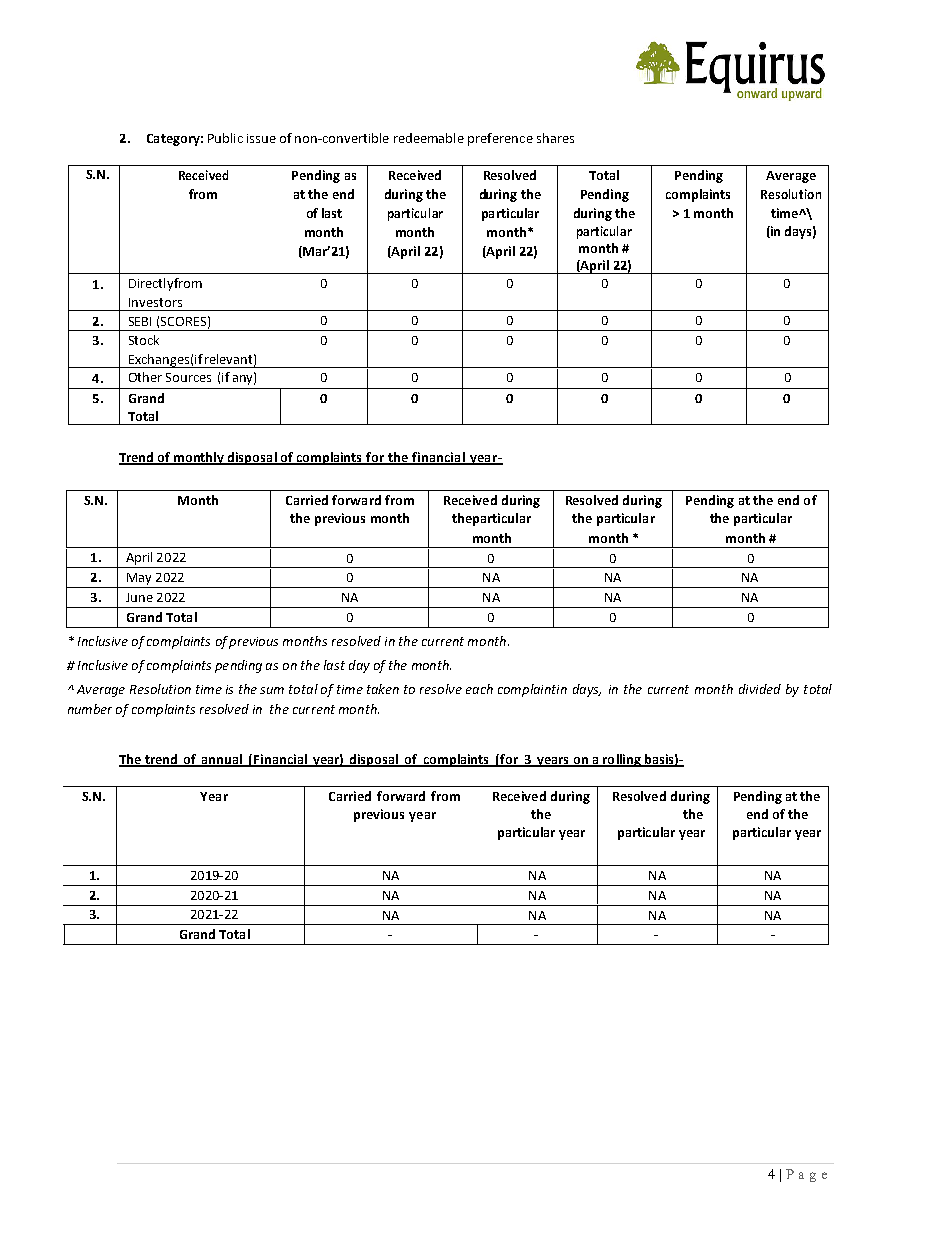 The width and height of the screenshot is (952, 1233). What do you see at coordinates (225, 138) in the screenshot?
I see `Public` at bounding box center [225, 138].
